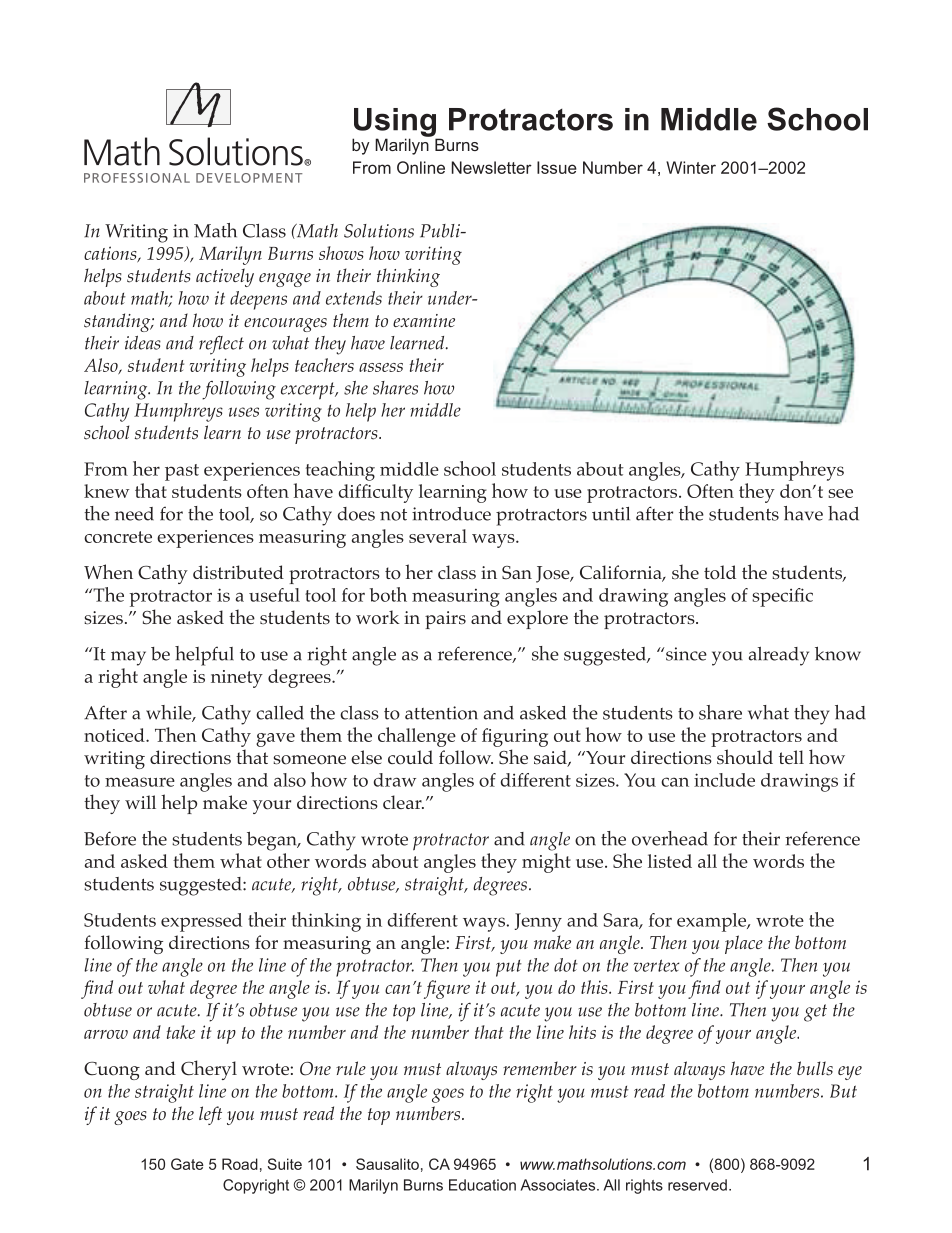 Image resolution: width=952 pixels, height=1233 pixels. I want to click on Gate, so click(187, 1164).
